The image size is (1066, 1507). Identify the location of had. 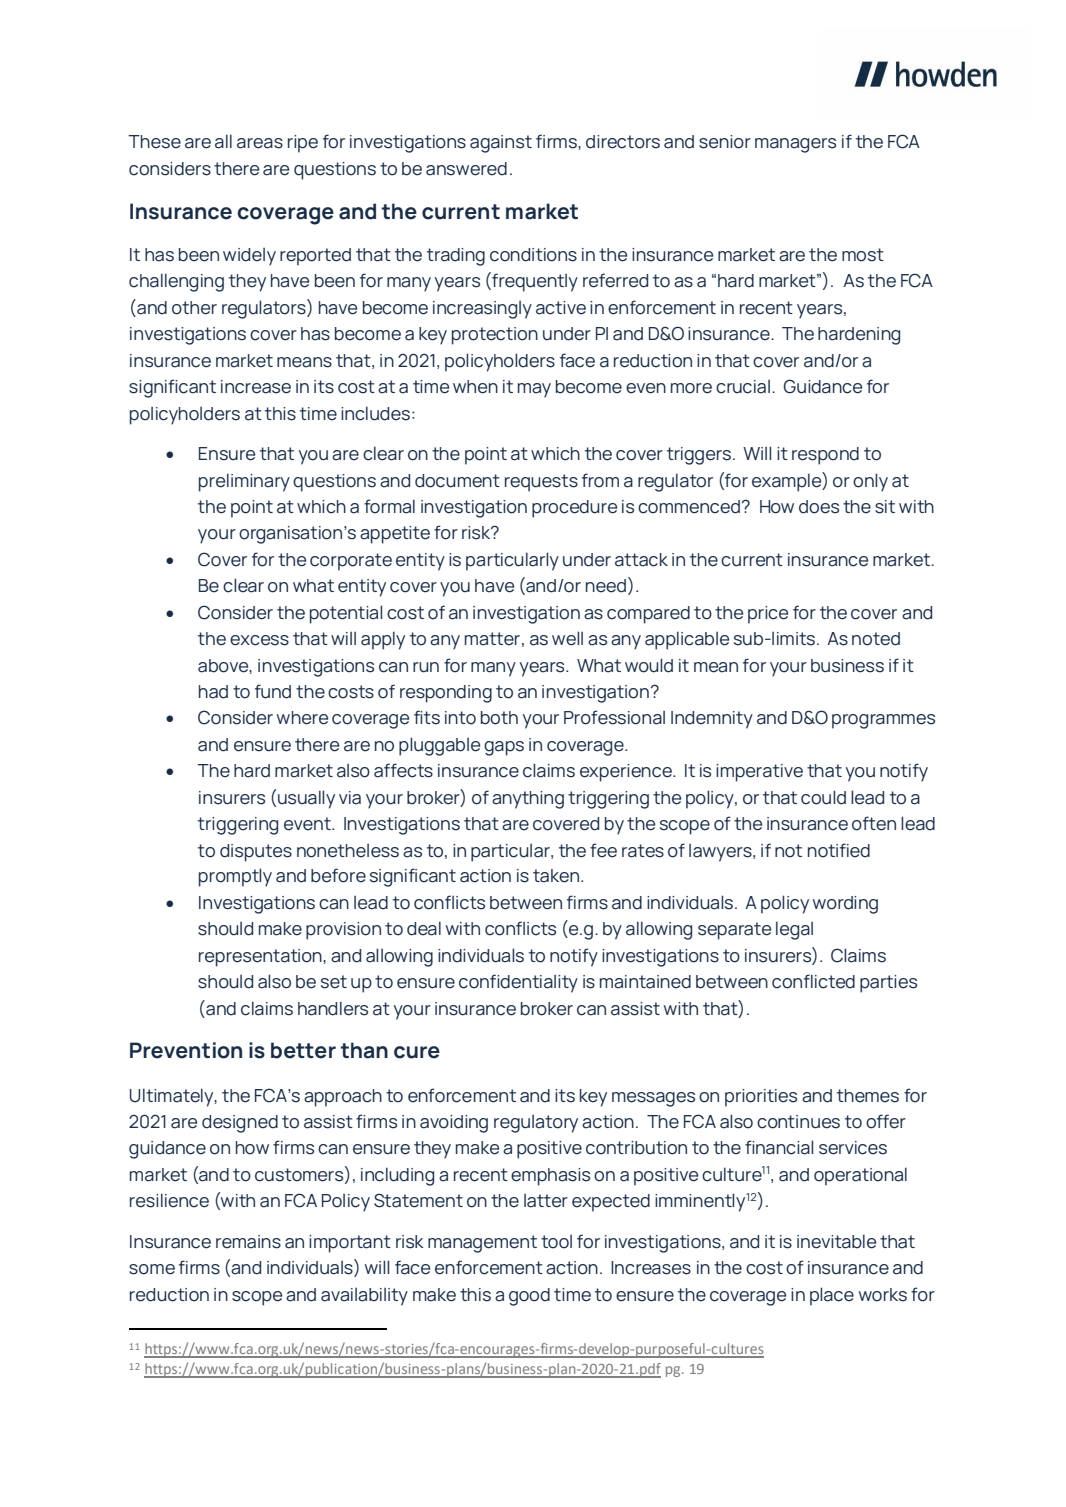
(213, 692).
